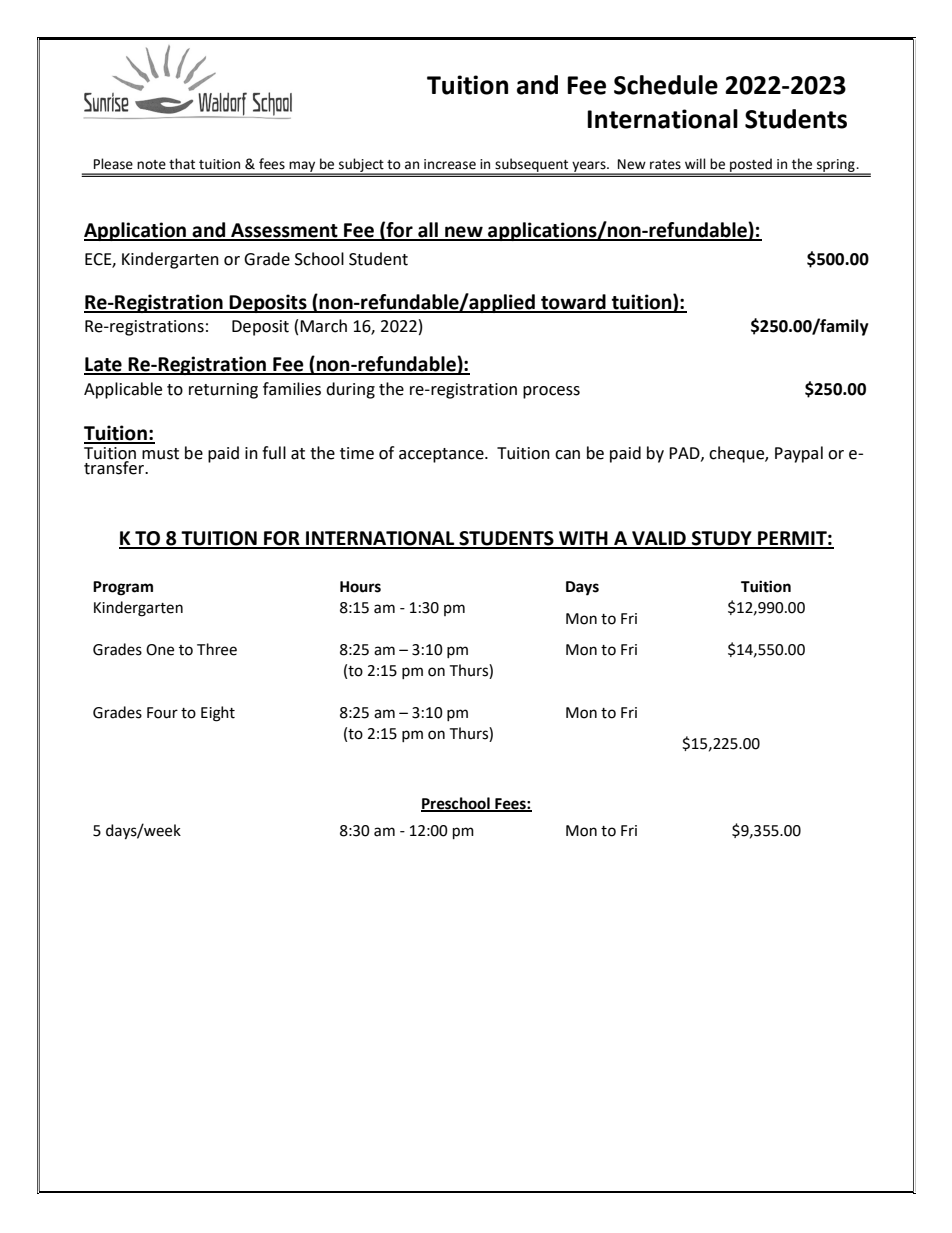 The image size is (952, 1233). Describe the element at coordinates (218, 714) in the screenshot. I see `Eight` at that location.
